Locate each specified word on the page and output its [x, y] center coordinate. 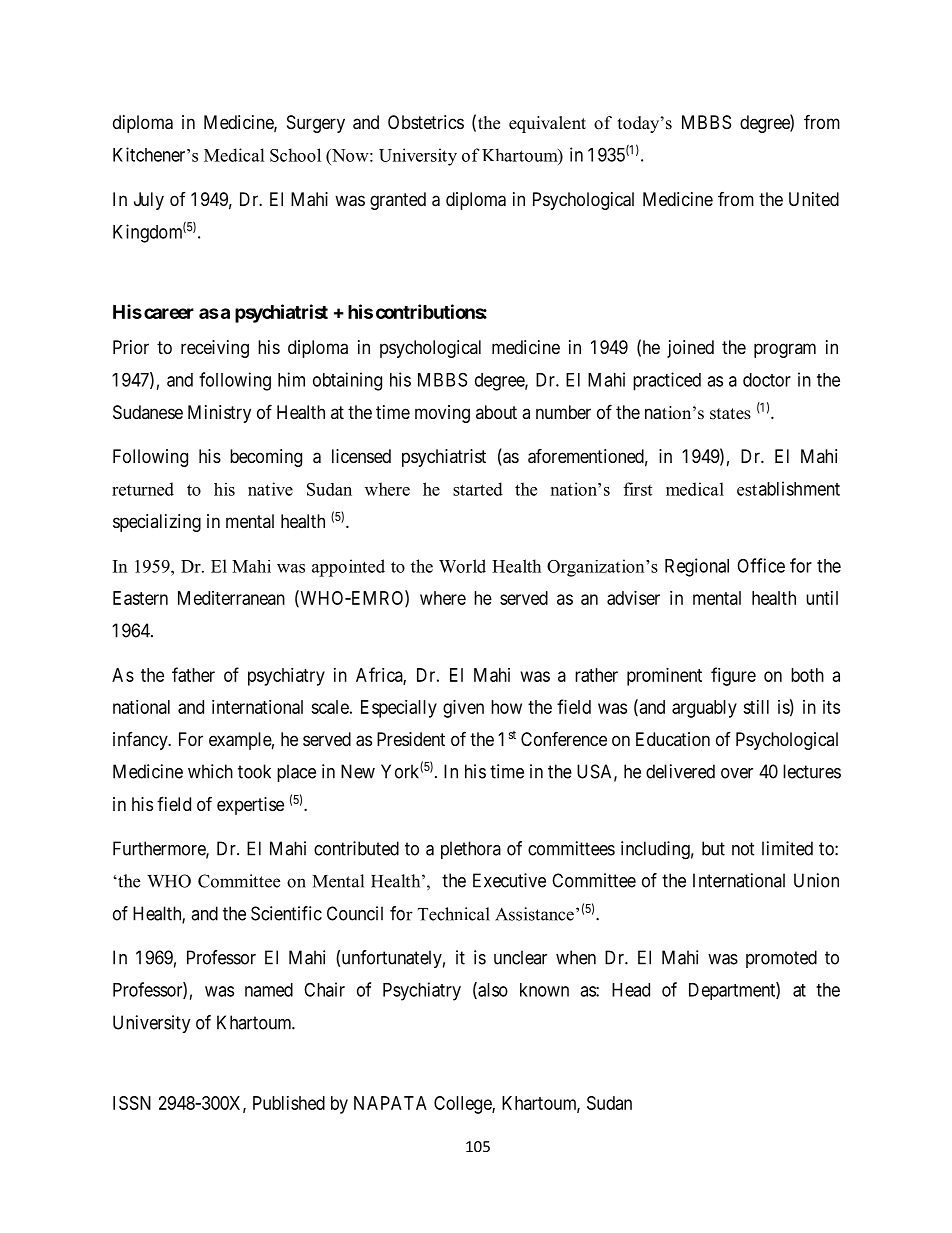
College [463, 1105]
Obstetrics [426, 122]
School [295, 155]
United [814, 199]
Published [289, 1103]
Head [631, 990]
